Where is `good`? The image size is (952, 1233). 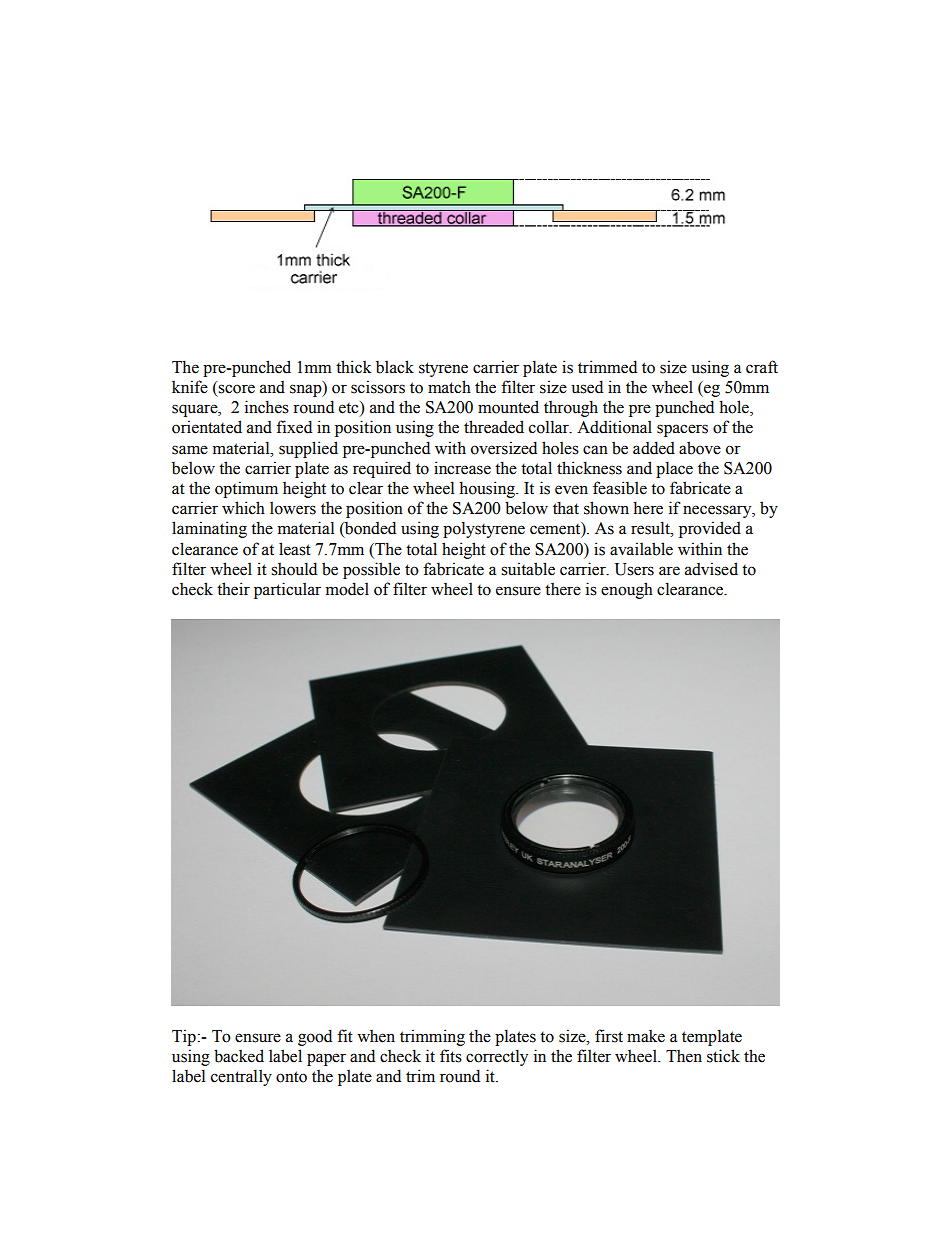 good is located at coordinates (315, 1037).
